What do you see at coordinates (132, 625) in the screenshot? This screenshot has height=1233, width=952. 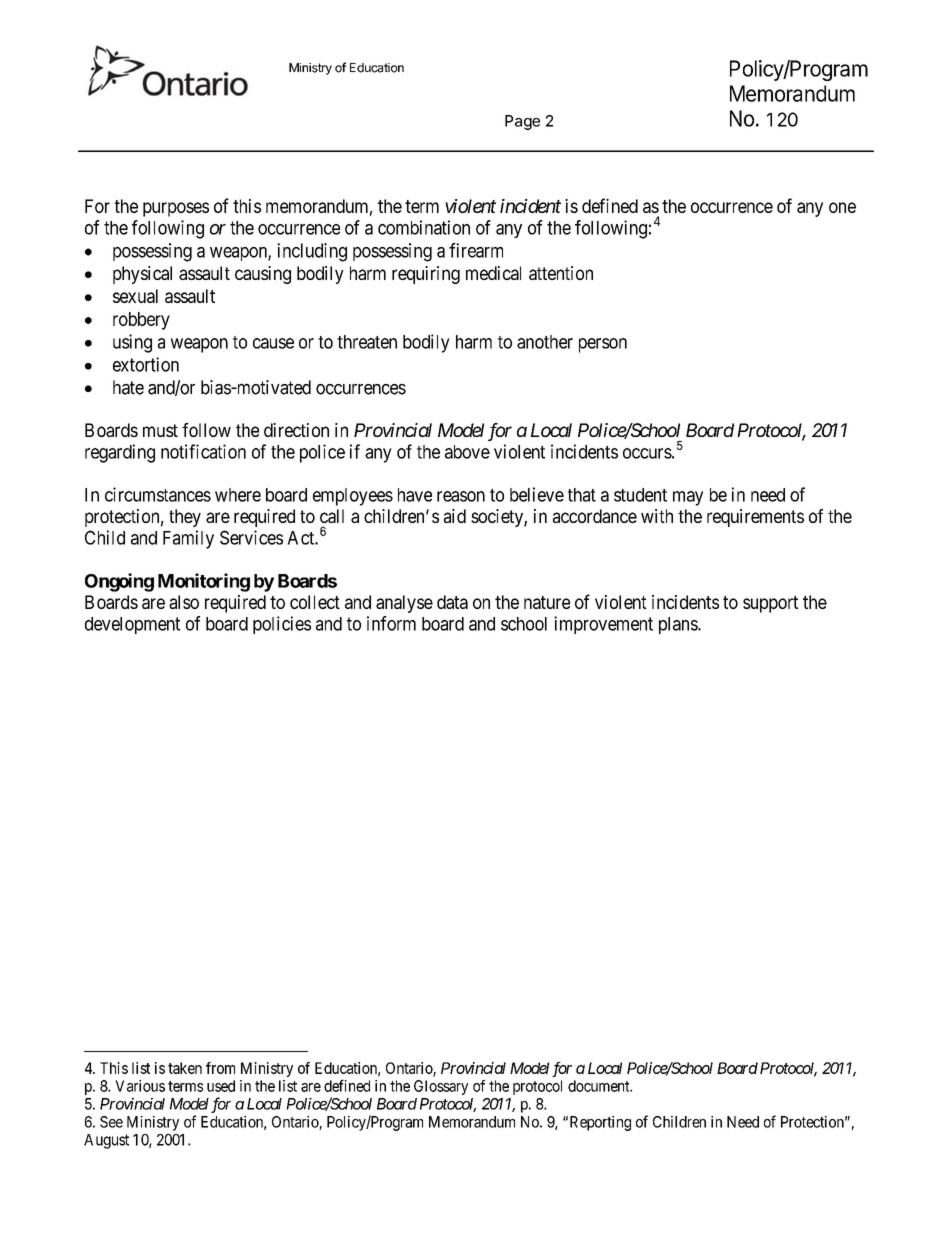 I see `development` at bounding box center [132, 625].
